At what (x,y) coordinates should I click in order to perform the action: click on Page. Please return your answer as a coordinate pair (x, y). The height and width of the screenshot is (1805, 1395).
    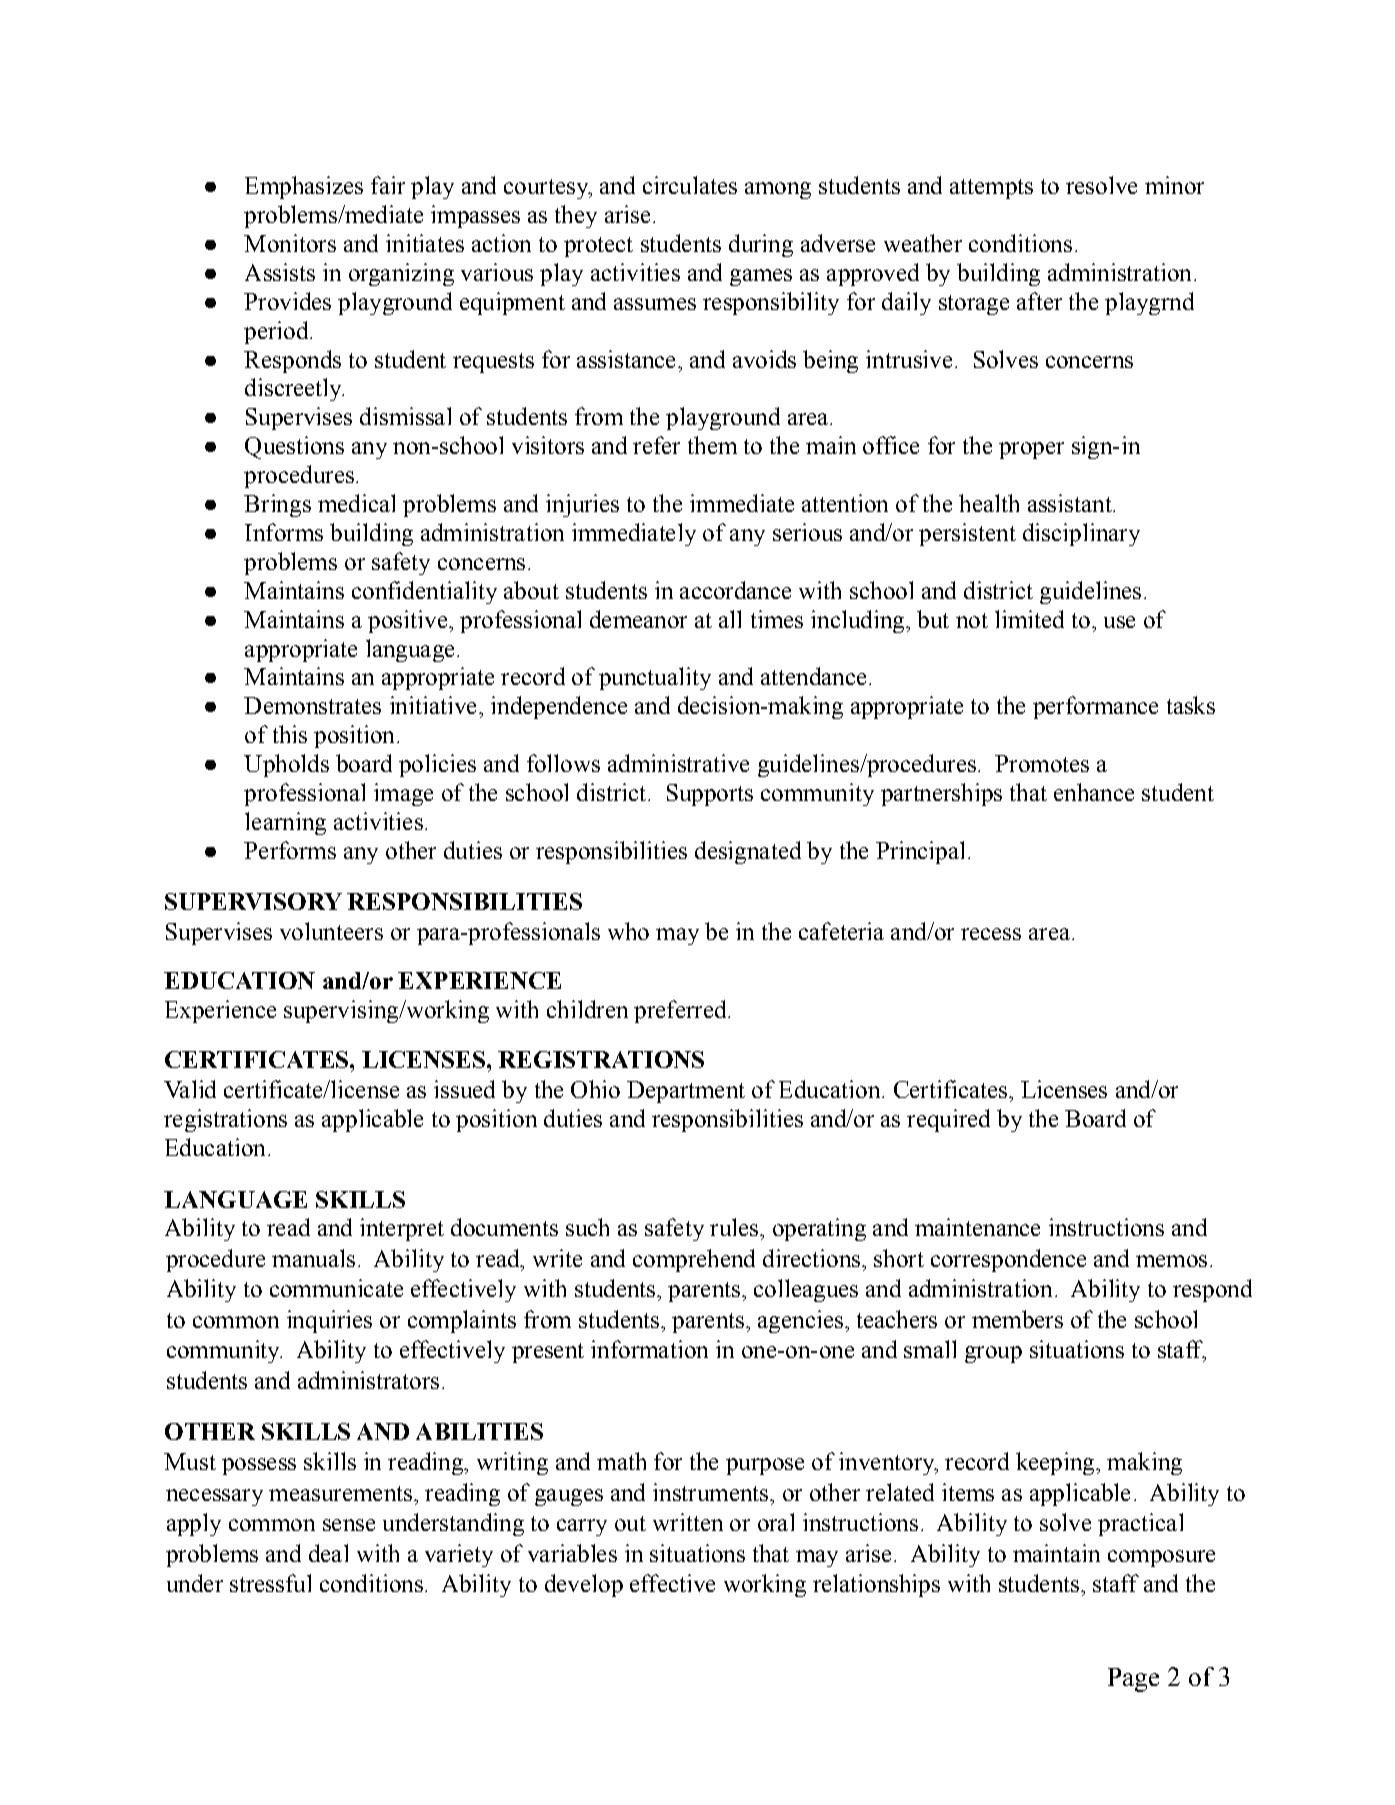
    Looking at the image, I should click on (1133, 1680).
